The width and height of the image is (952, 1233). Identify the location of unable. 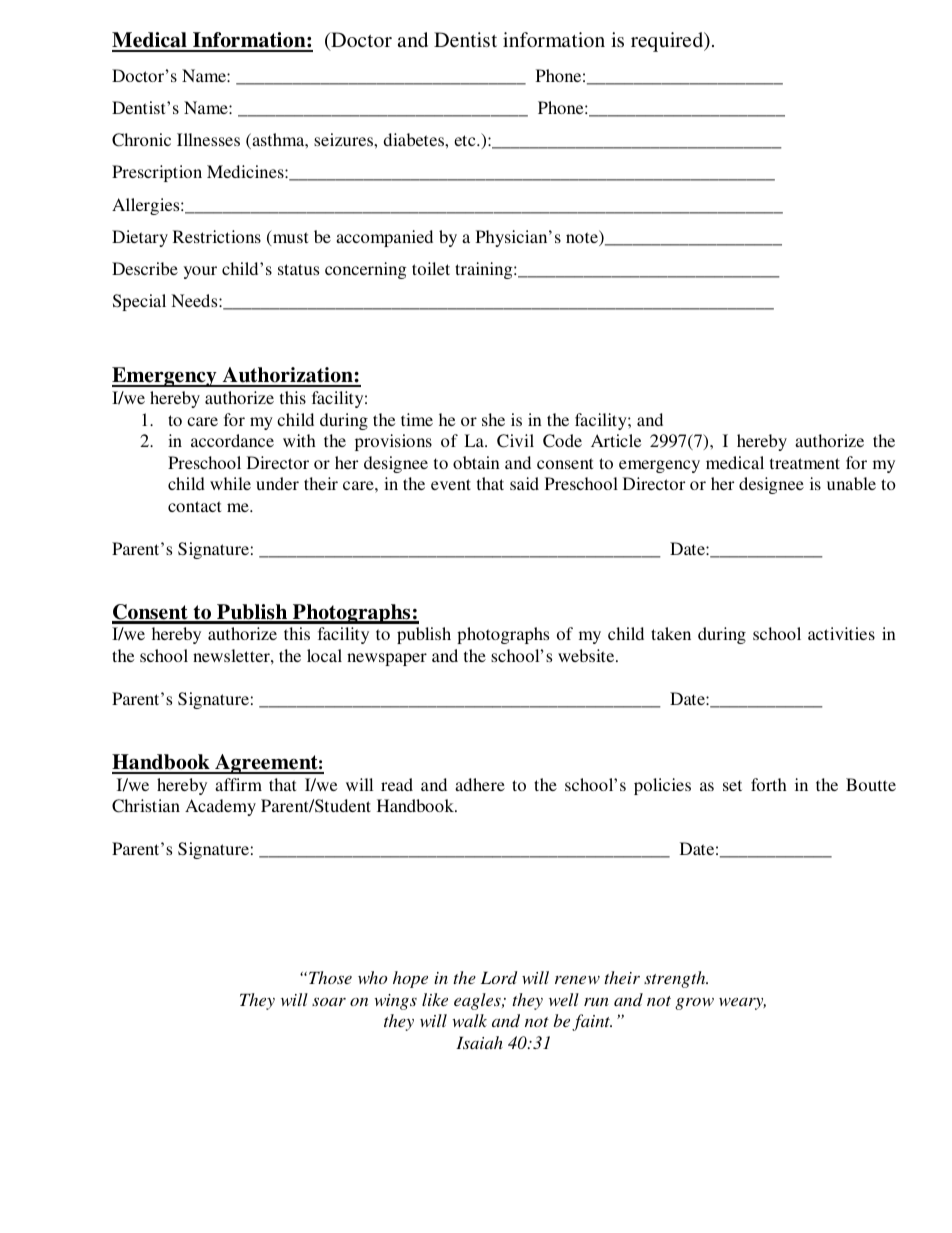
(851, 483).
